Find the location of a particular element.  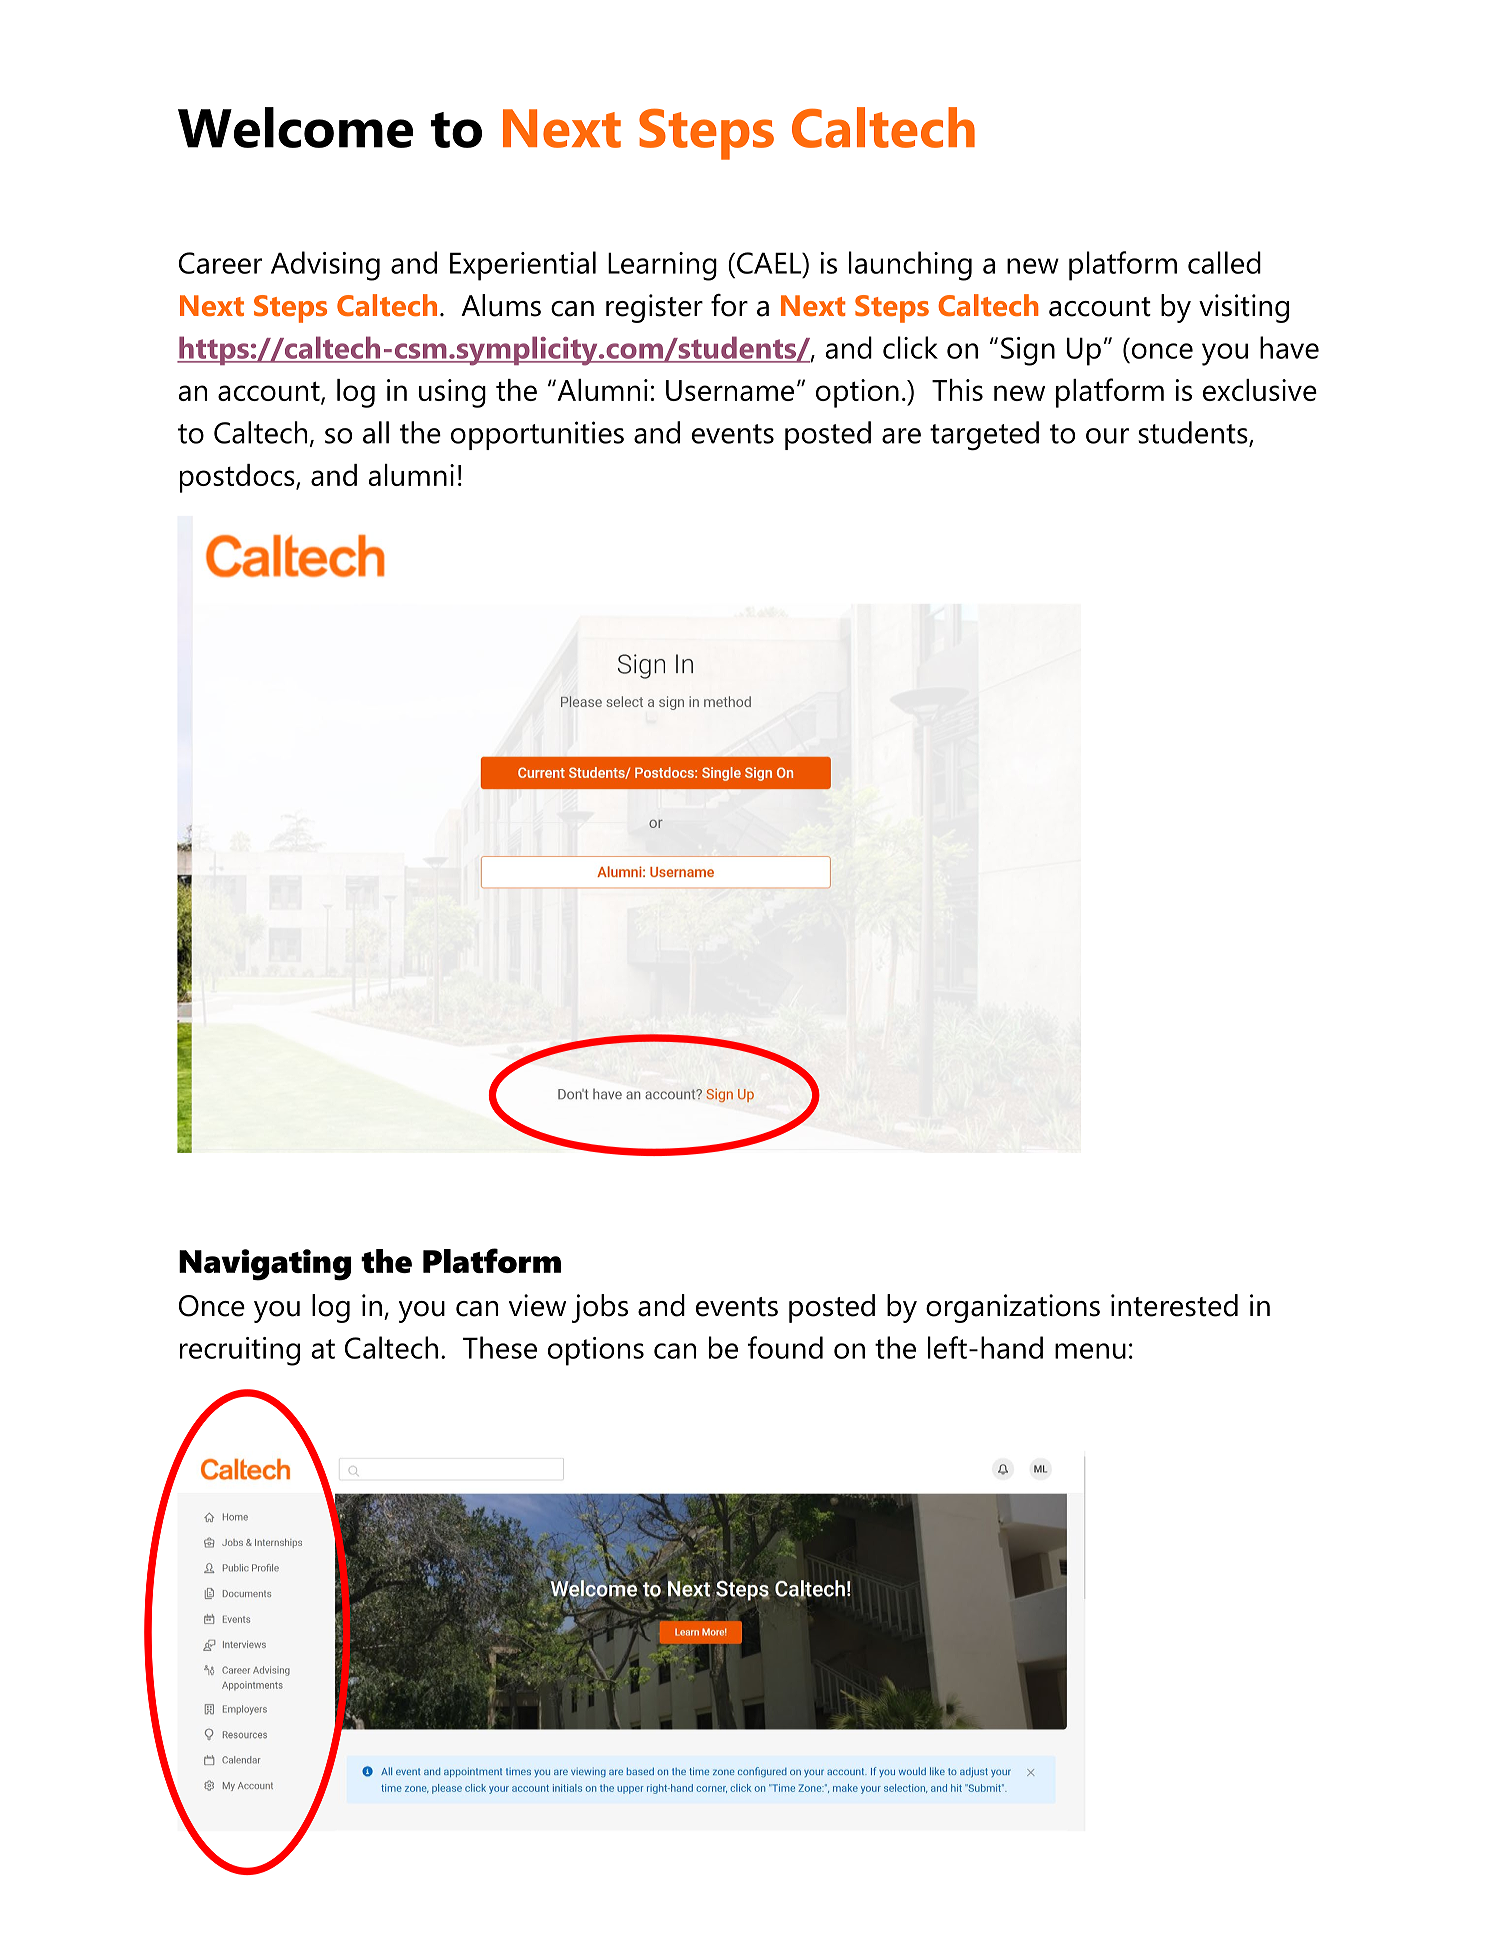

Navigating is located at coordinates (265, 1265).
